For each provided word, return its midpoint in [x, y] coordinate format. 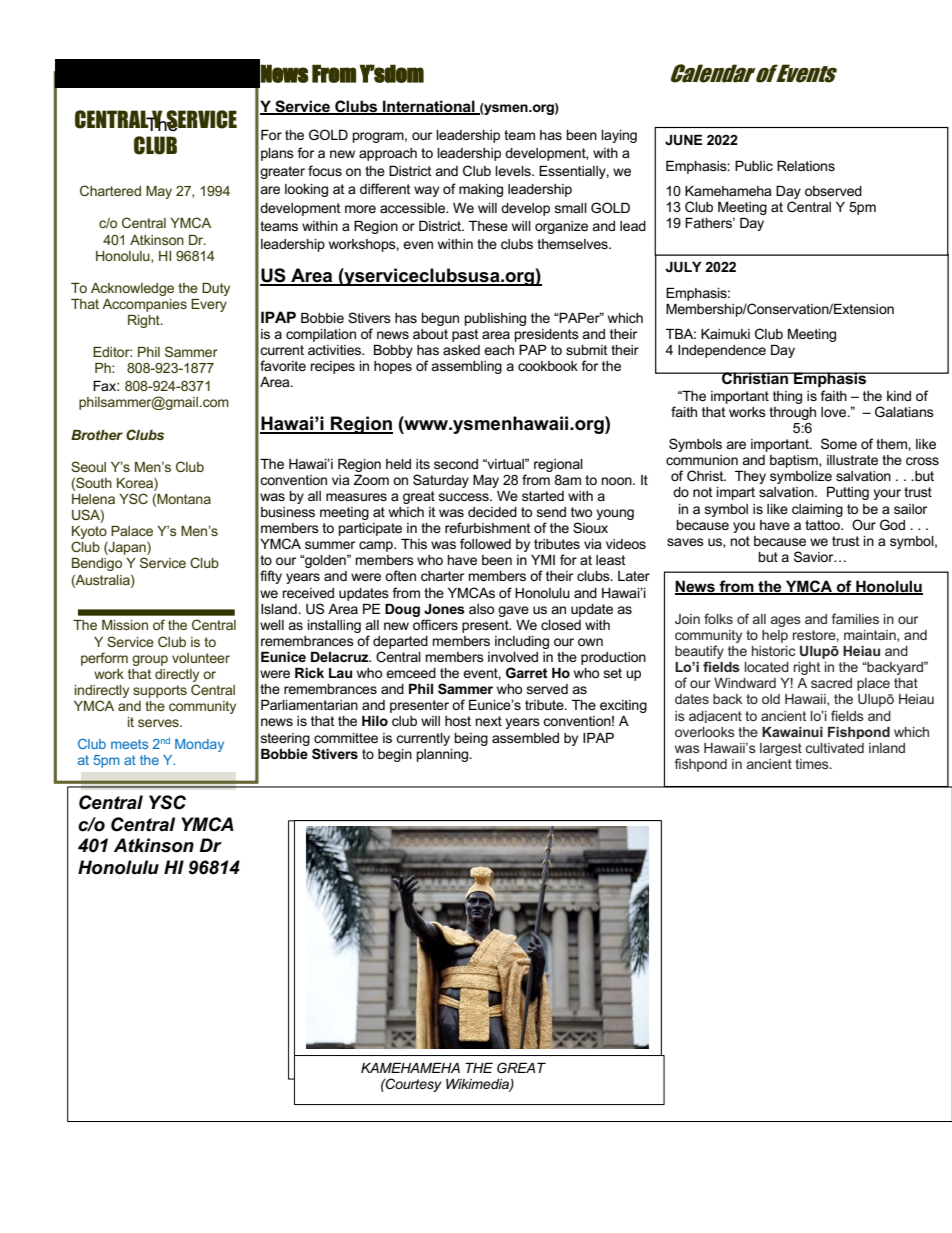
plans [277, 154]
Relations [806, 166]
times [813, 764]
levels [514, 171]
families [855, 618]
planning [444, 755]
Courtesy [413, 1085]
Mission [125, 625]
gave [513, 611]
